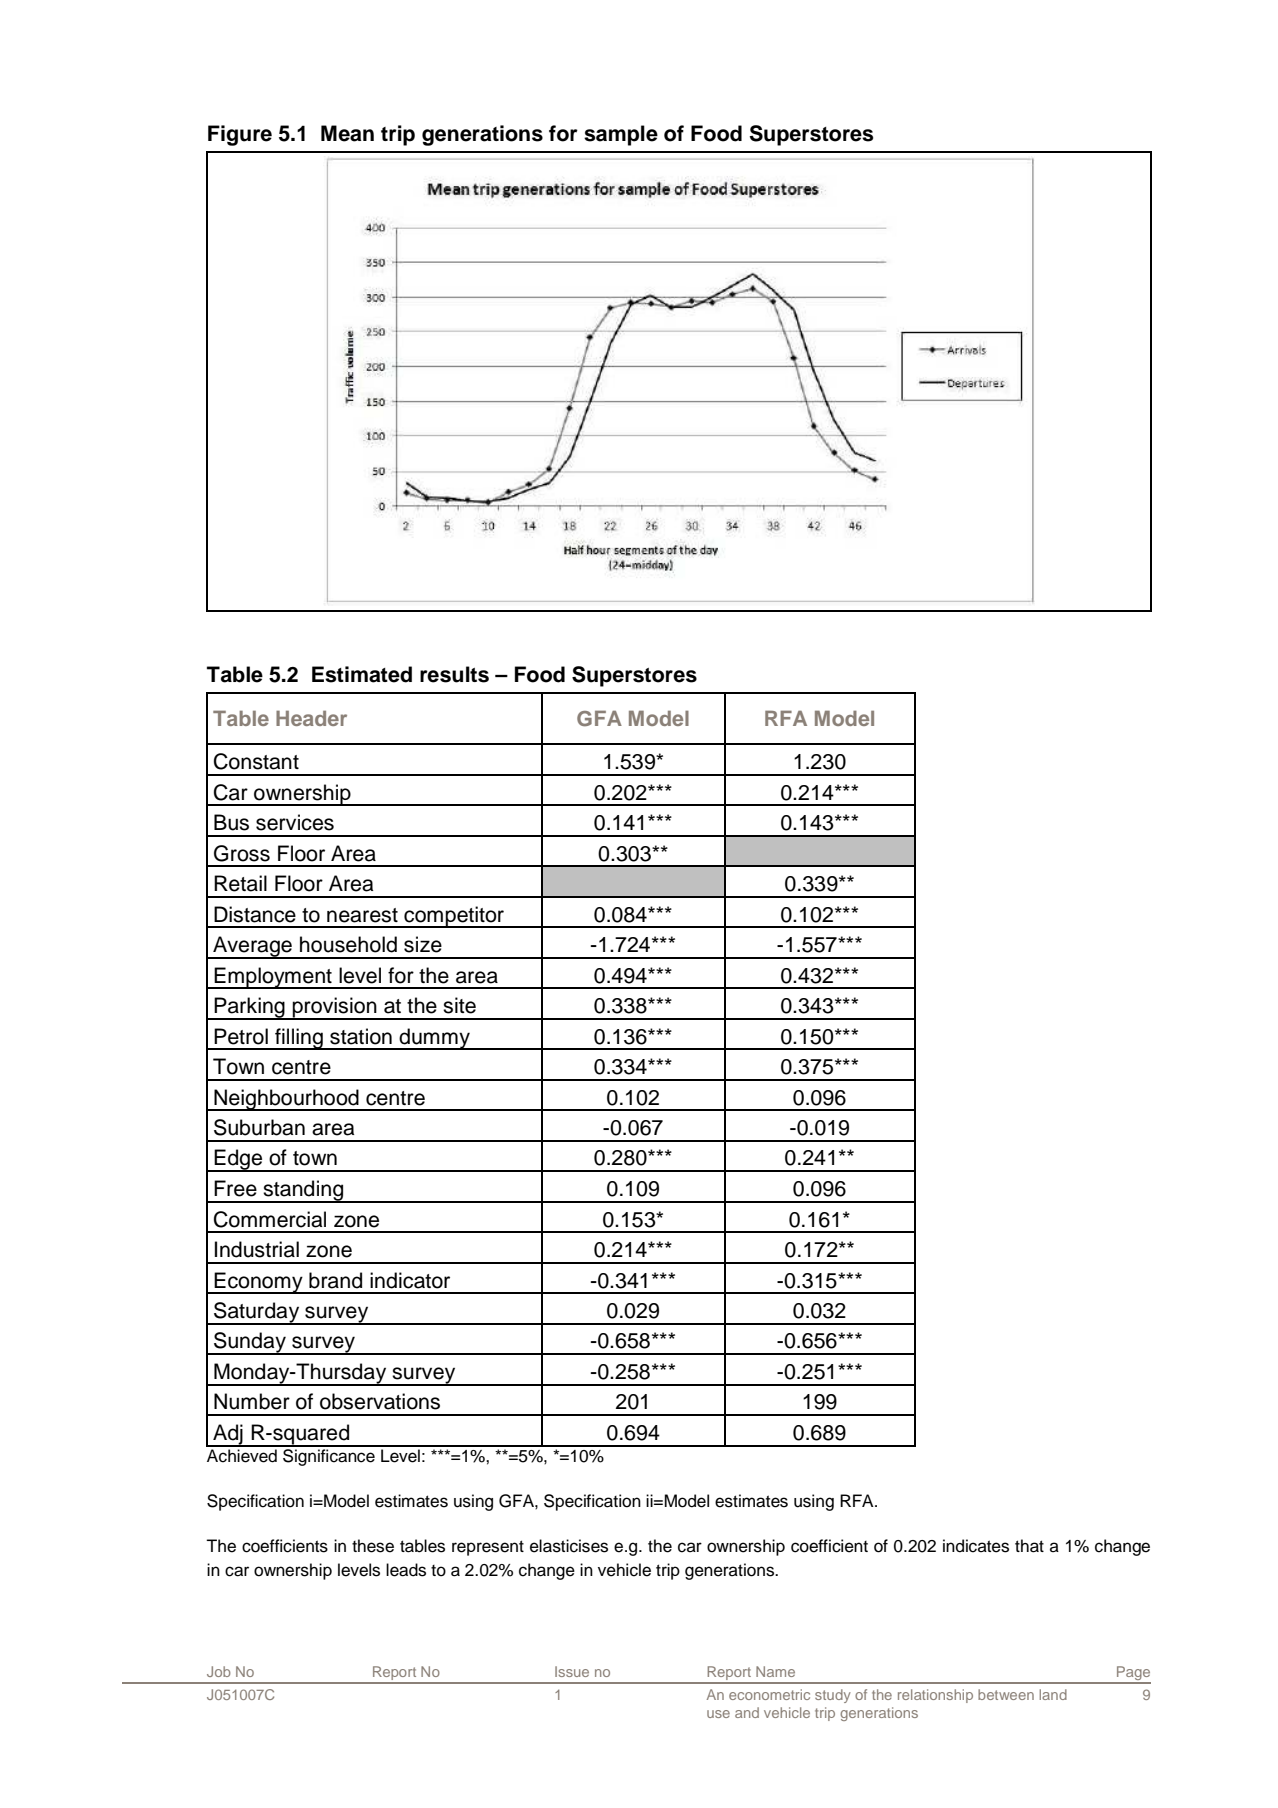 This screenshot has width=1278, height=1808. What do you see at coordinates (219, 1671) in the screenshot?
I see `Job` at bounding box center [219, 1671].
